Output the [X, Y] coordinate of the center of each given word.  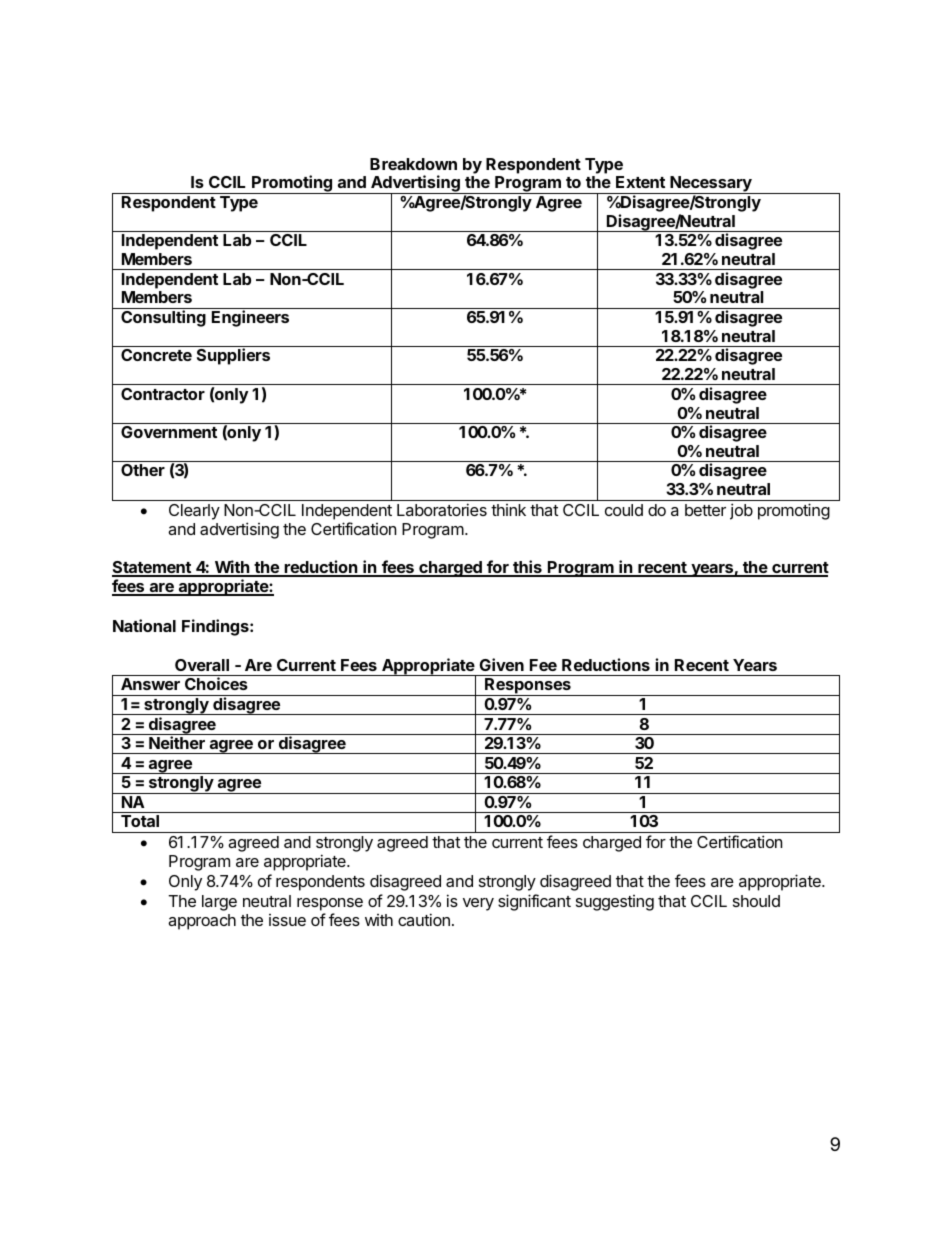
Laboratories [442, 509]
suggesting [615, 903]
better [705, 510]
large [219, 903]
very [478, 904]
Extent [640, 182]
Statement [152, 568]
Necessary [711, 185]
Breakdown [413, 164]
